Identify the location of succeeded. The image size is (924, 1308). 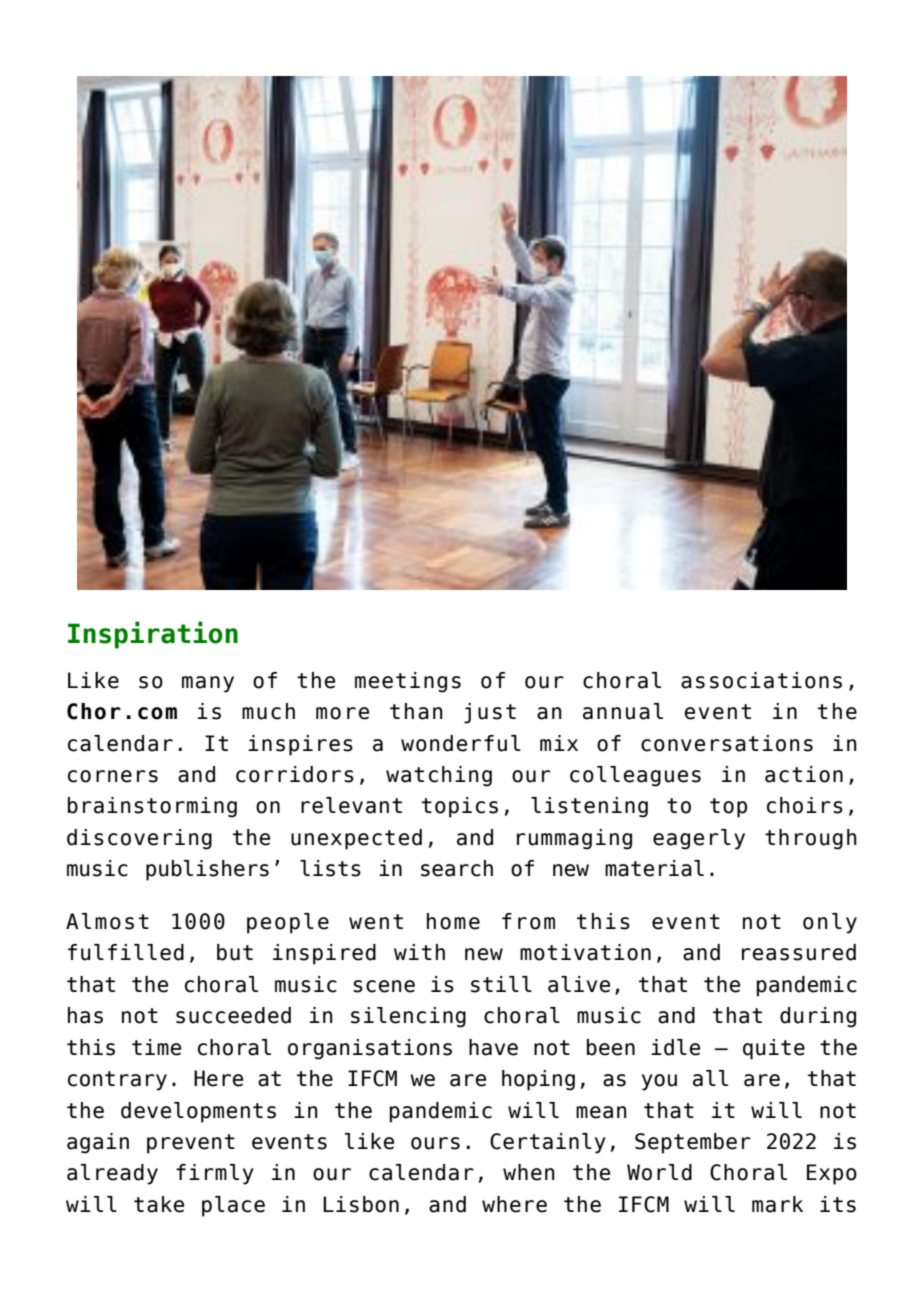
(233, 1015).
